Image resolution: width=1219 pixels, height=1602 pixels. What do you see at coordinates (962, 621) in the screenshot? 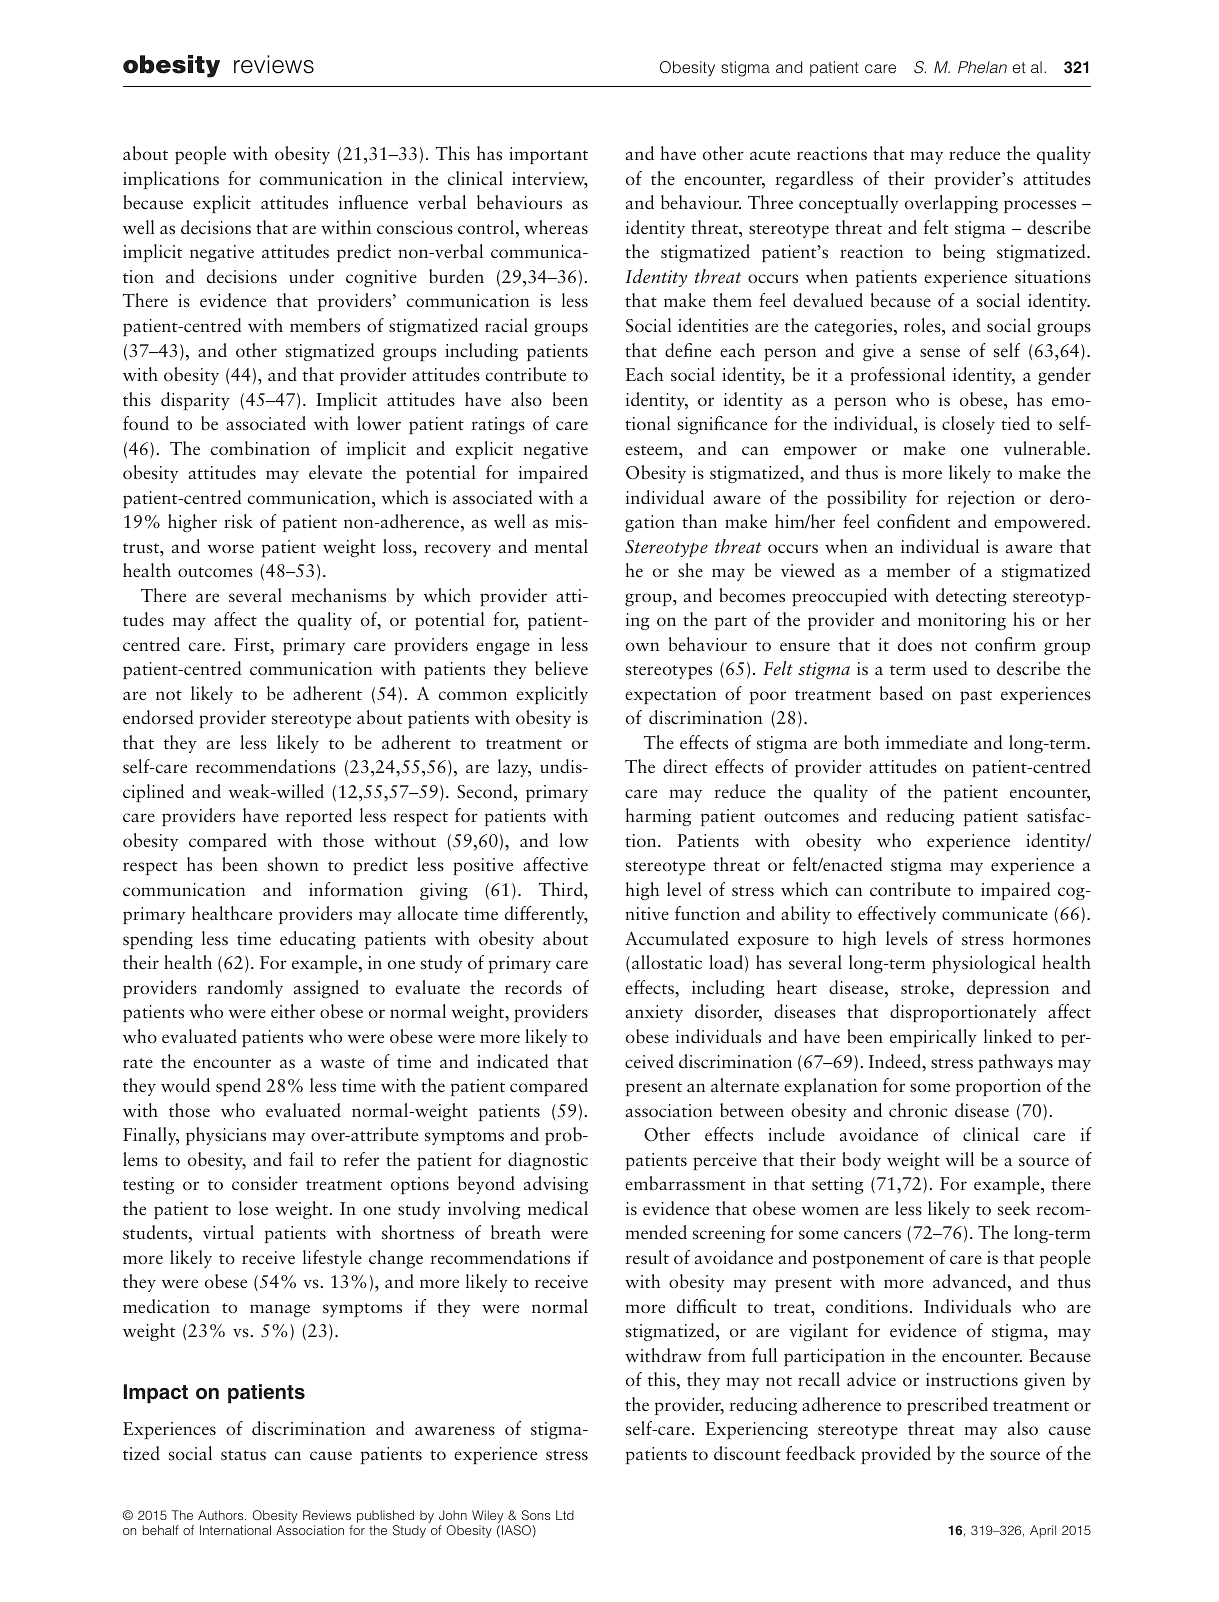
I see `monitoring` at bounding box center [962, 621].
